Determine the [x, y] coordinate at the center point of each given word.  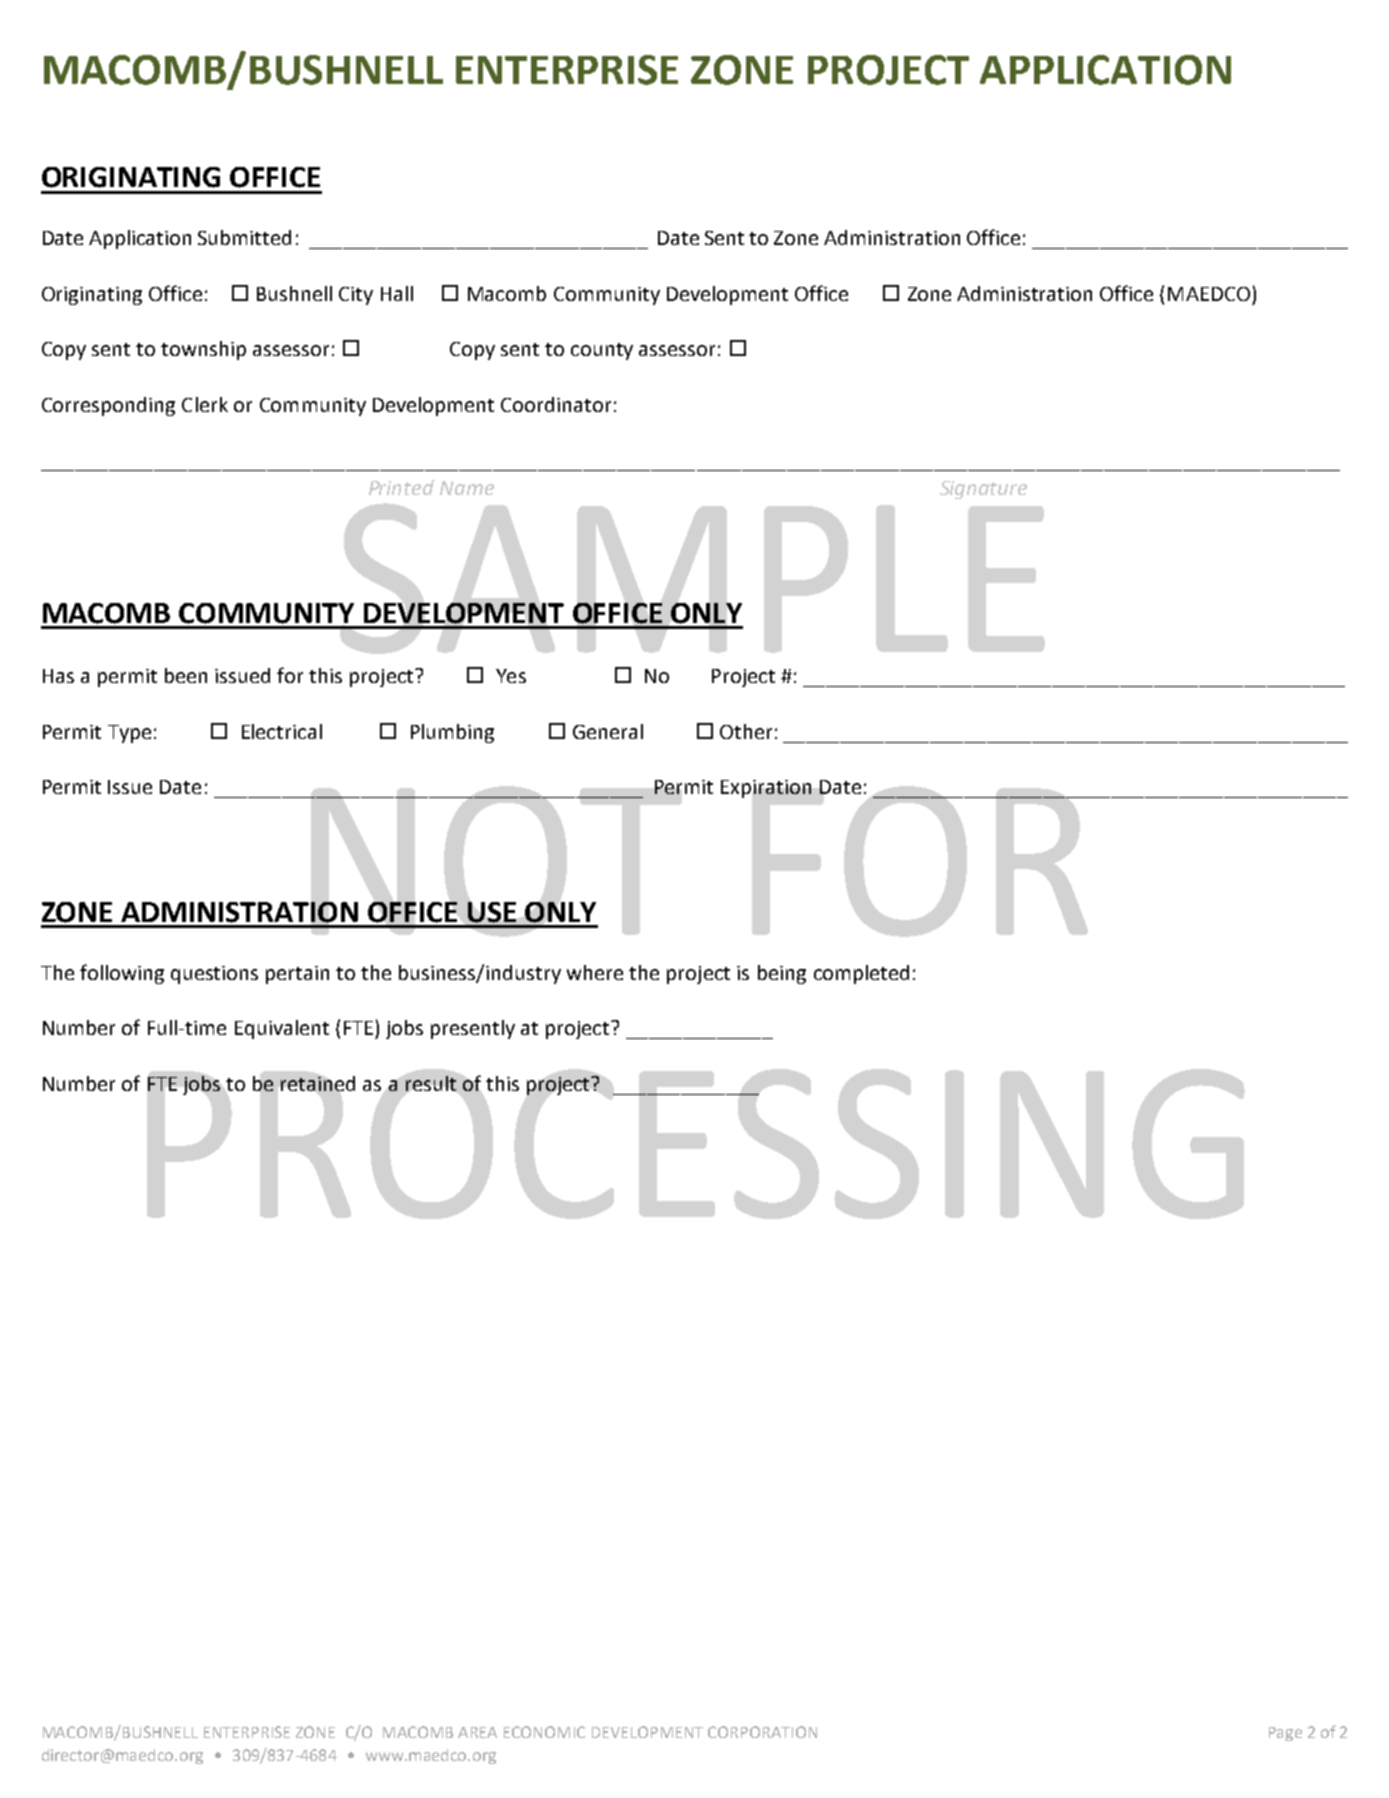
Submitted [244, 237]
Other [746, 731]
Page [1285, 1734]
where [595, 972]
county [602, 351]
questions [214, 975]
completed [861, 974]
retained [318, 1083]
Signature [983, 490]
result [431, 1083]
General [608, 731]
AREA [477, 1732]
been [186, 675]
